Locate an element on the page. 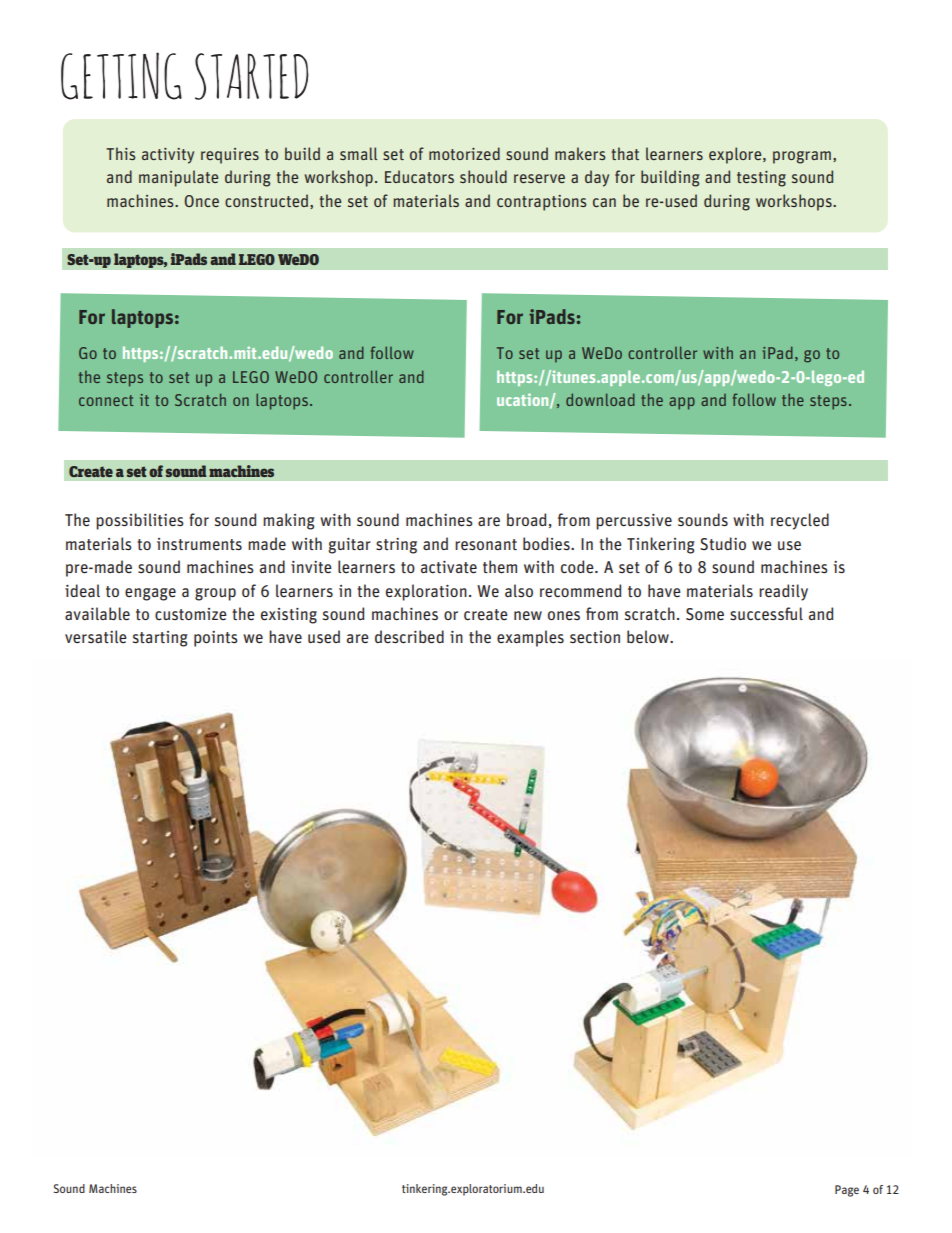 The width and height of the document is (952, 1233). explore is located at coordinates (736, 155).
